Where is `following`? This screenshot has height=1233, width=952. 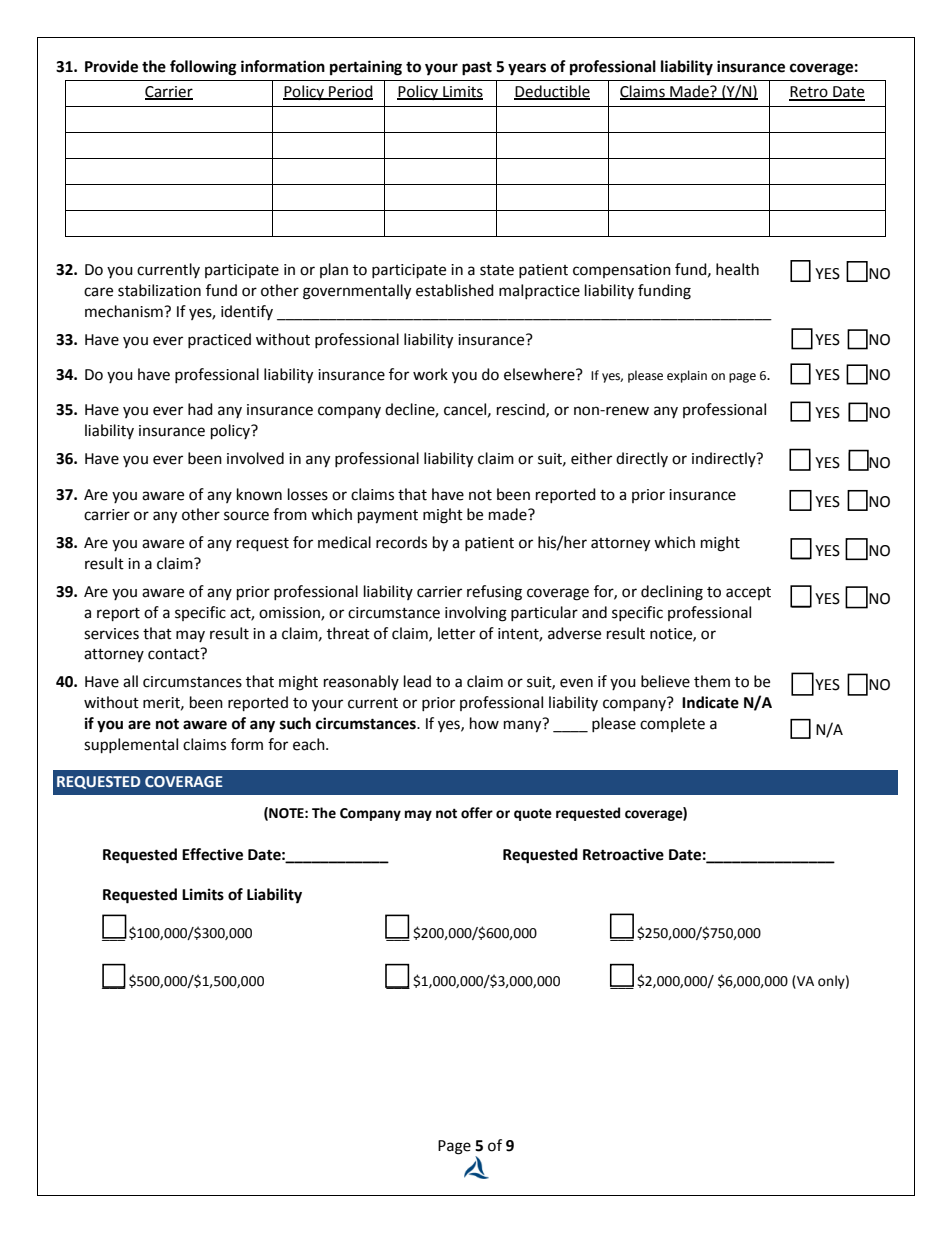 following is located at coordinates (203, 68).
